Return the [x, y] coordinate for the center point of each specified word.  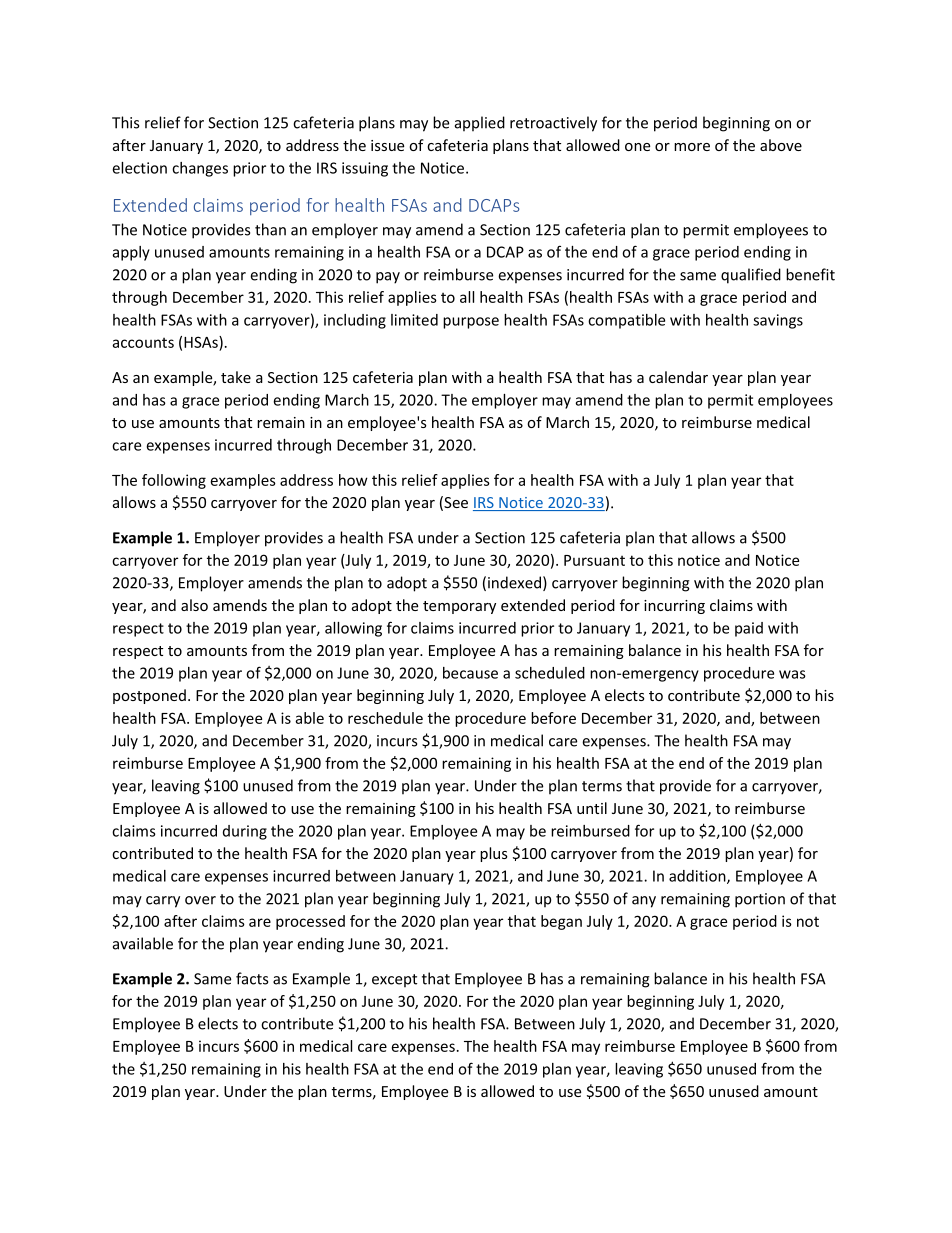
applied [480, 124]
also [194, 605]
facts [252, 978]
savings [778, 321]
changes [200, 169]
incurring [674, 607]
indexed [514, 582]
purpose [471, 323]
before [553, 718]
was [792, 674]
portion [760, 900]
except [394, 981]
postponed [149, 696]
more [692, 147]
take [236, 377]
